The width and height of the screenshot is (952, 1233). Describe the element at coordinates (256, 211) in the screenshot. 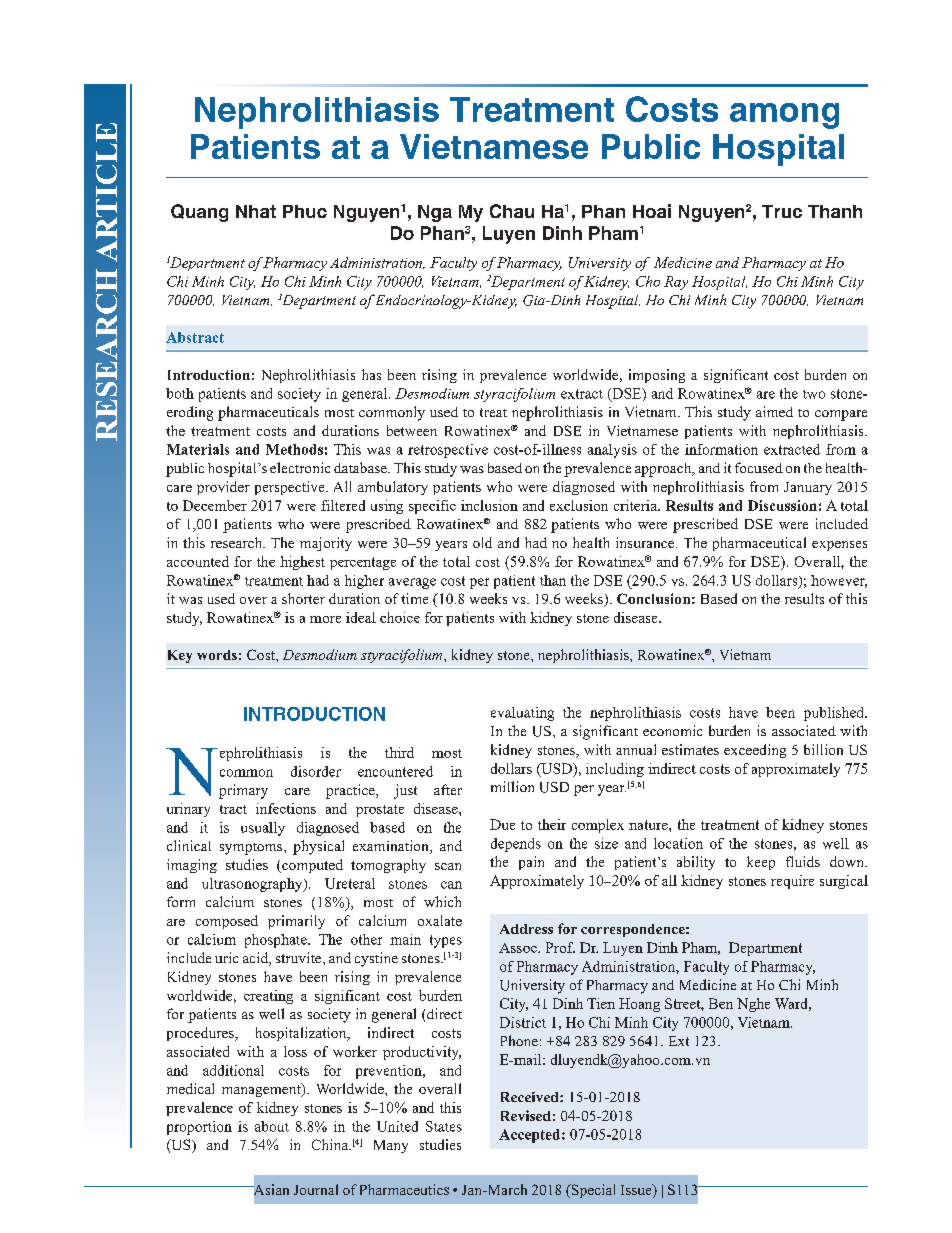

I see `Nhat` at that location.
